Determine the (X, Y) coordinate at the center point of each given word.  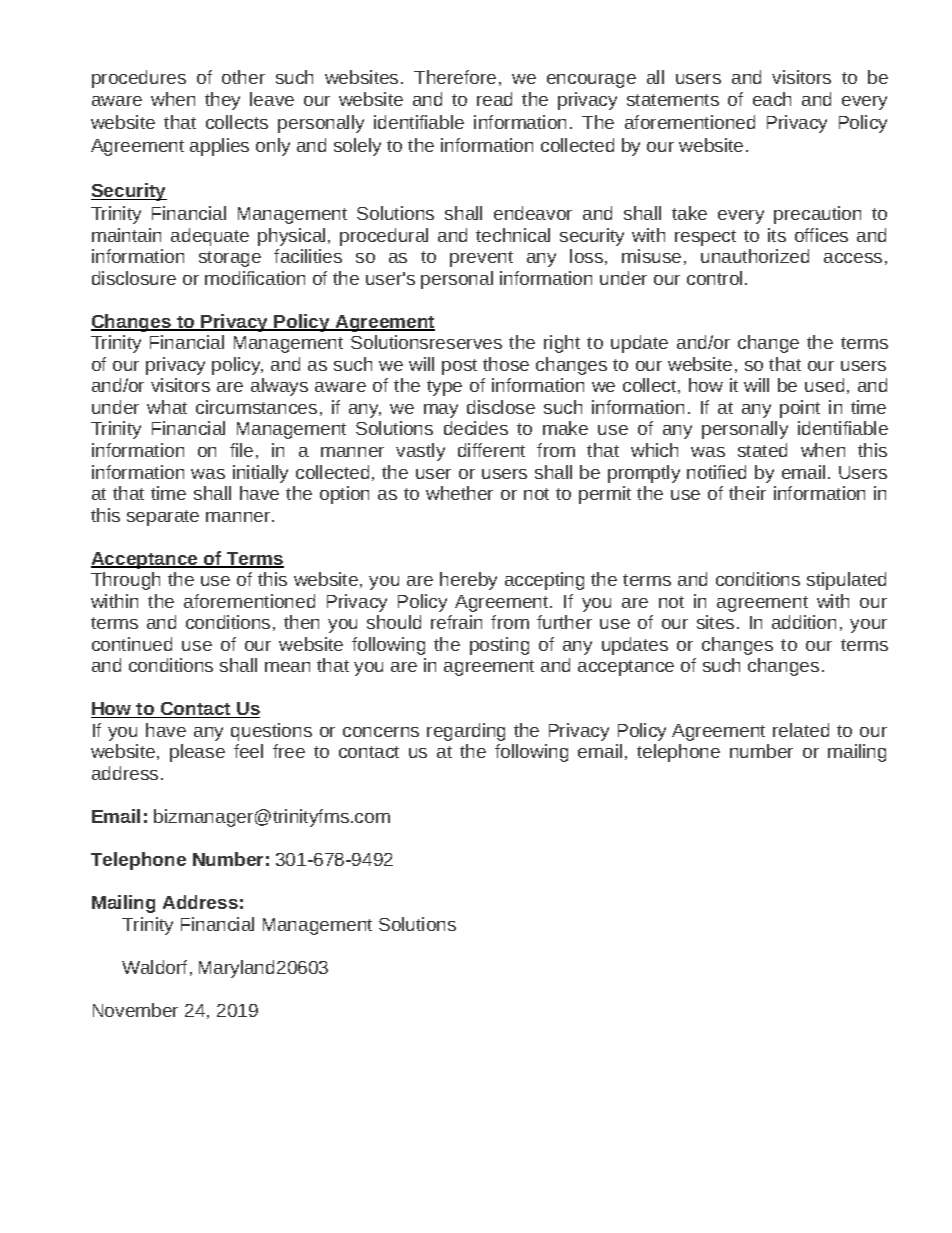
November (135, 1010)
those (506, 364)
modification (255, 278)
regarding (466, 732)
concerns (381, 732)
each (772, 99)
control (714, 278)
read (494, 99)
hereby (468, 581)
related (801, 730)
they (222, 101)
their (747, 493)
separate (163, 518)
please (197, 753)
